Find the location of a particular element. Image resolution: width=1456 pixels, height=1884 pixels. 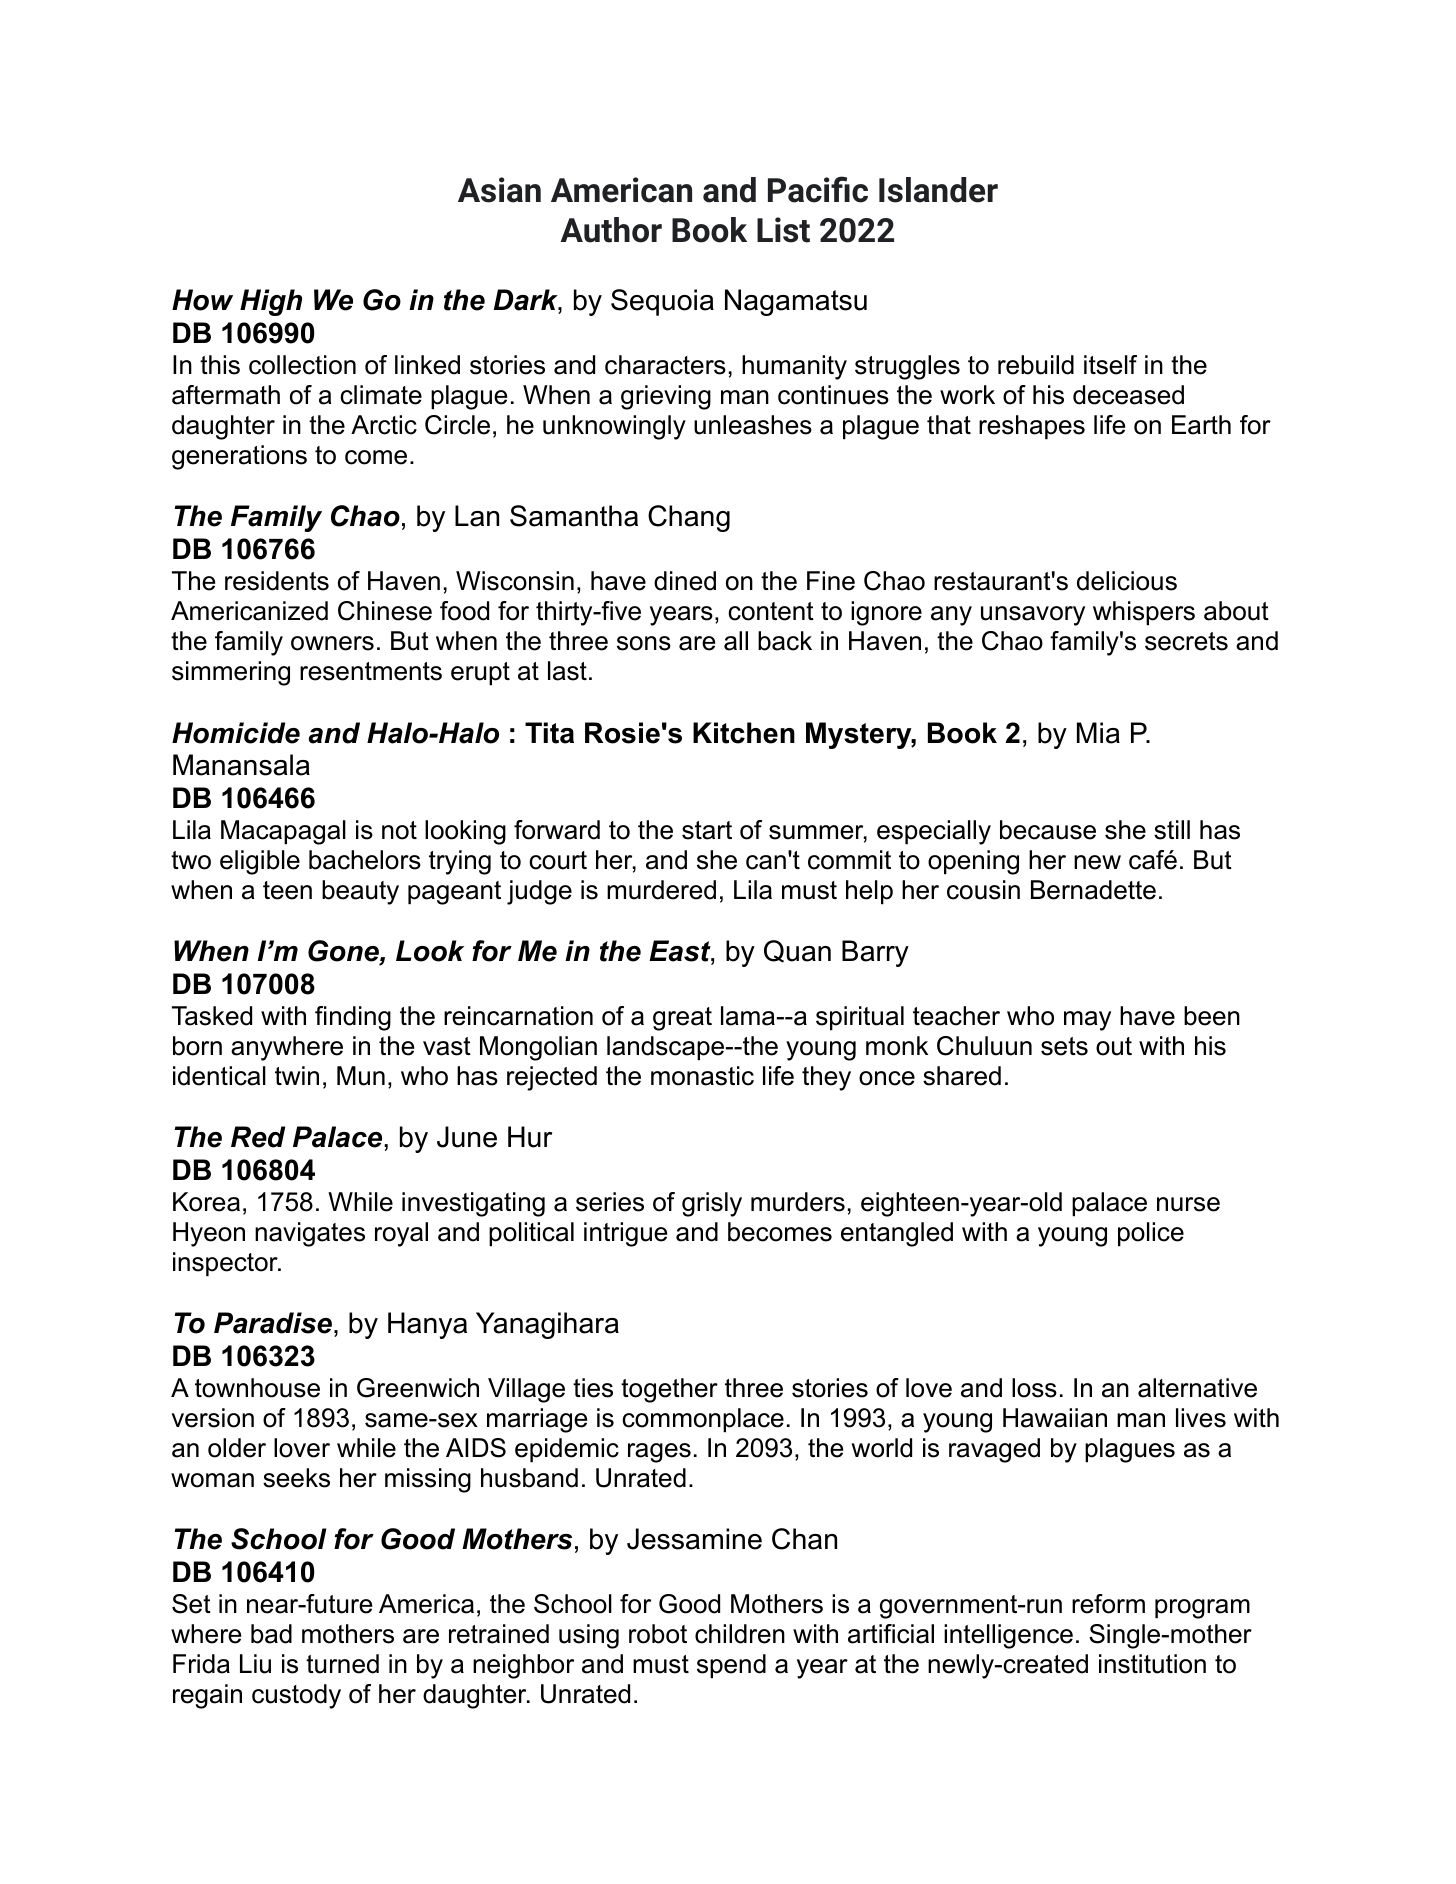

spend is located at coordinates (731, 1666).
